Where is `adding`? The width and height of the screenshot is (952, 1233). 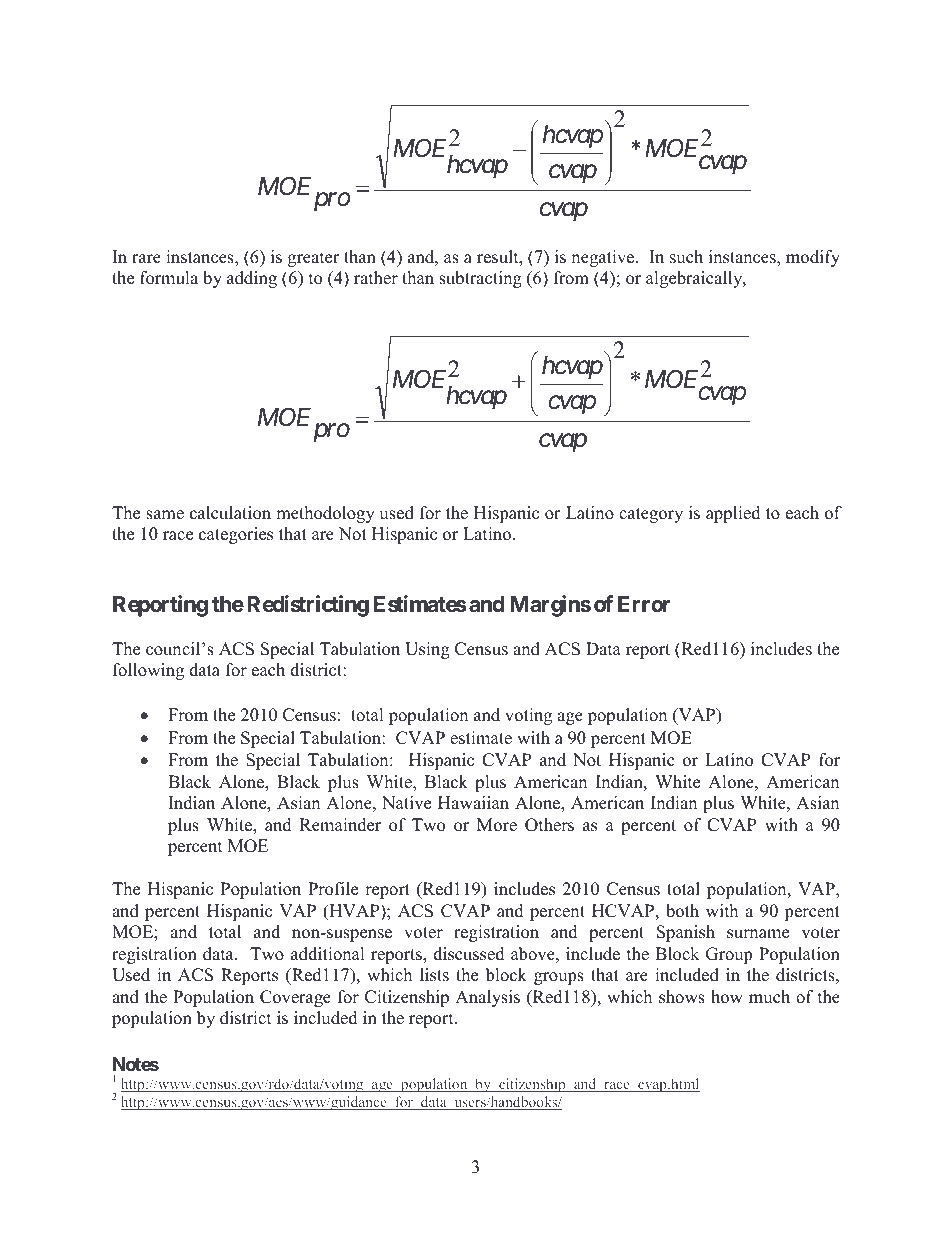 adding is located at coordinates (252, 279).
